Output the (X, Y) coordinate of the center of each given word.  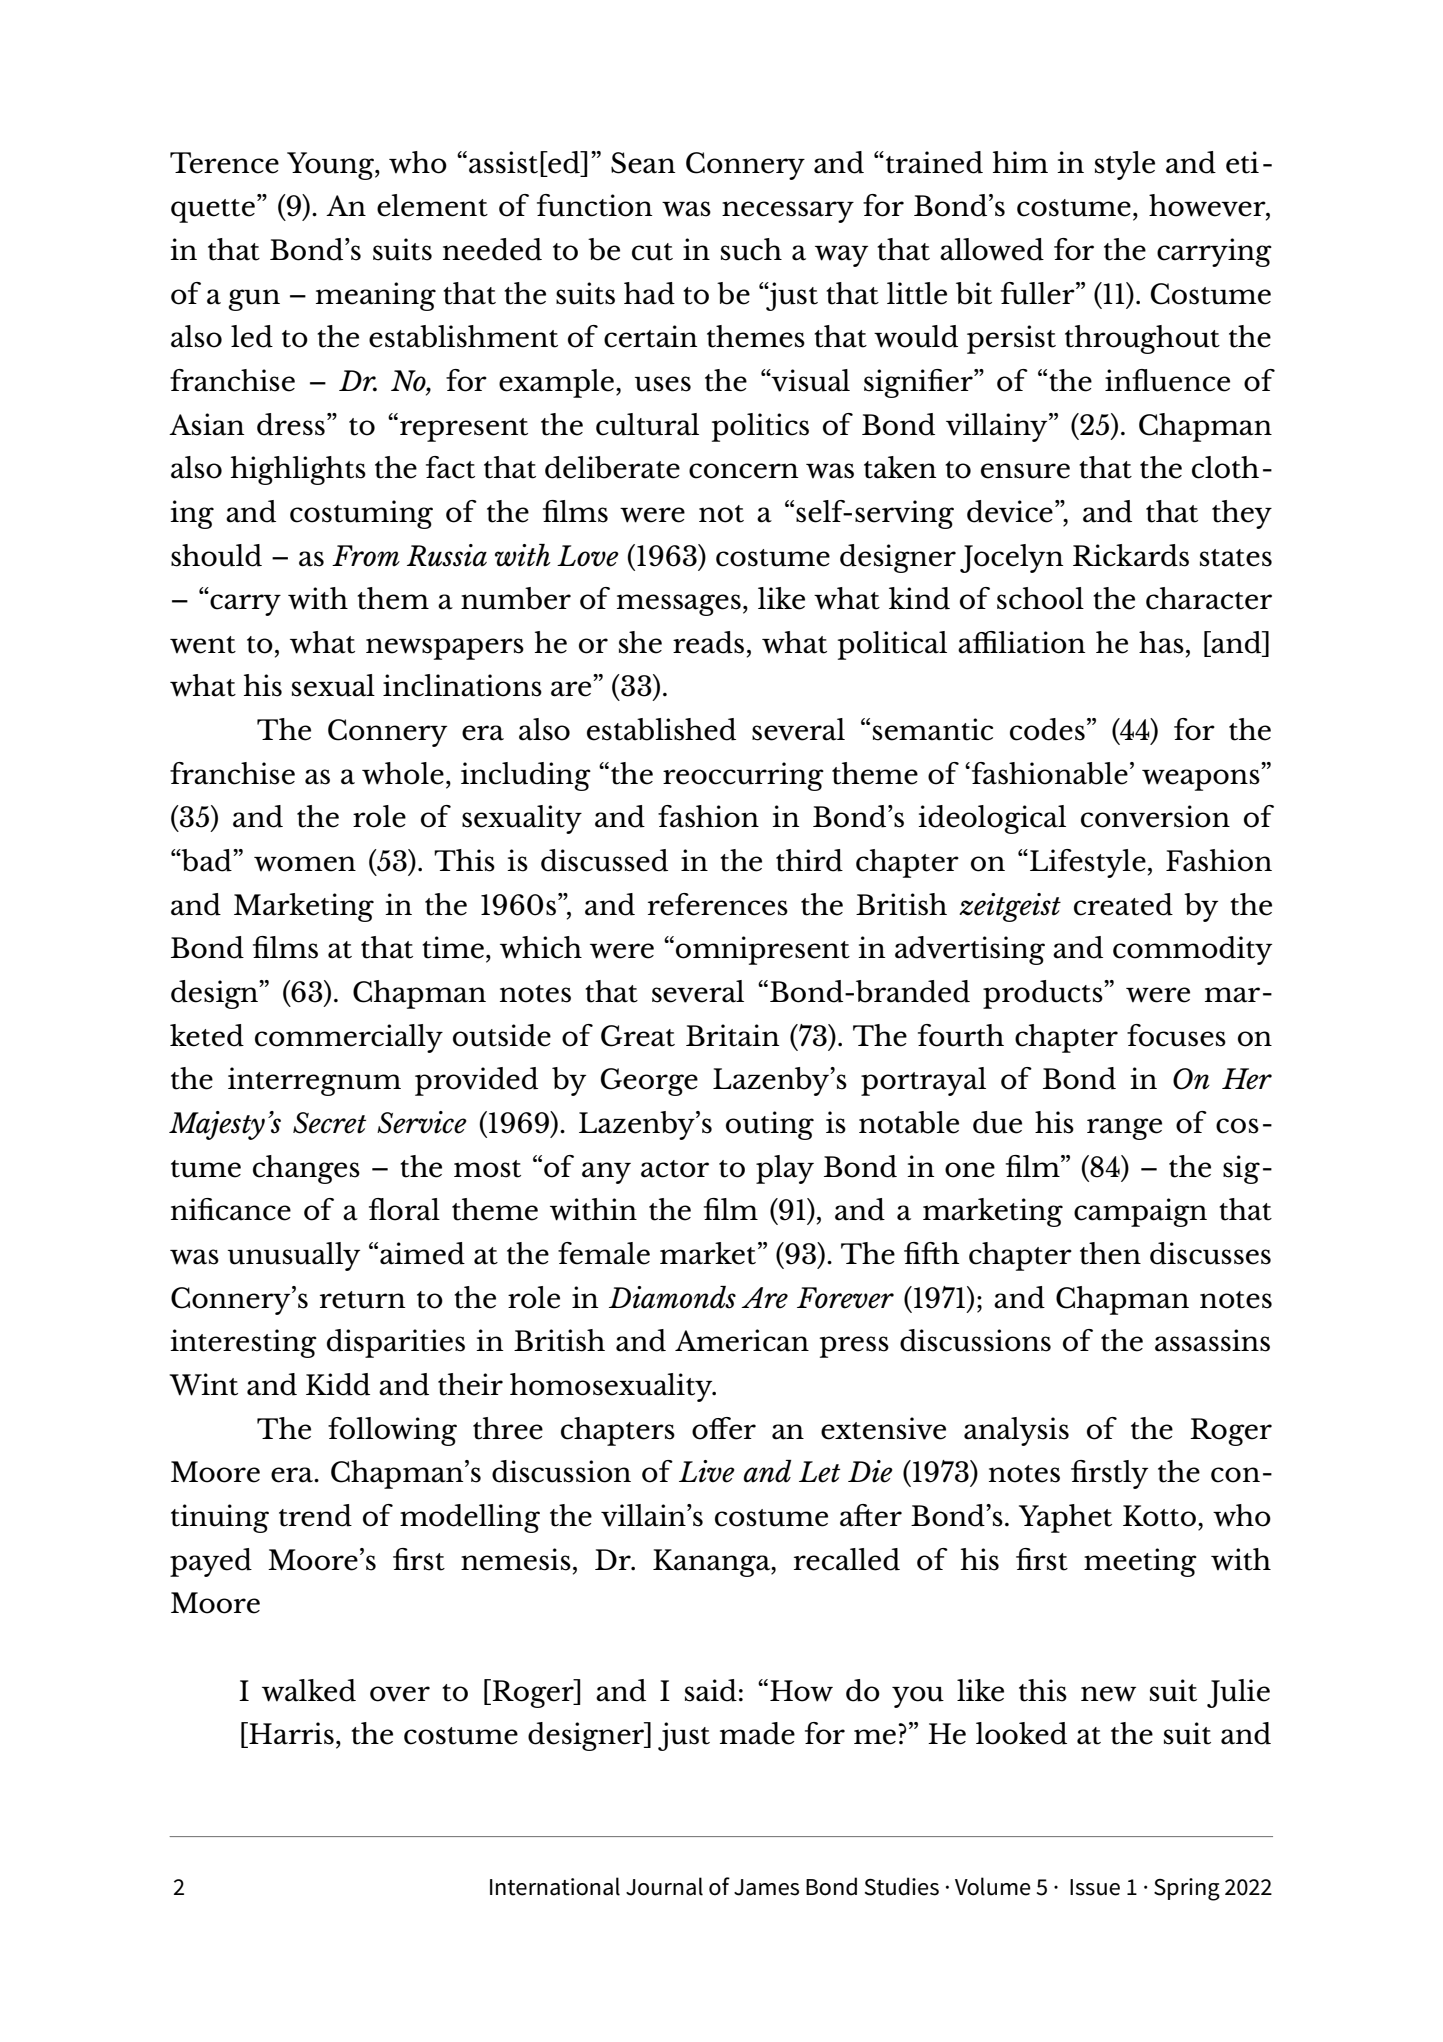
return (362, 1300)
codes (1047, 729)
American (742, 1340)
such (751, 249)
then (1110, 1253)
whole (403, 773)
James (766, 1887)
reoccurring (743, 776)
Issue (1095, 1887)
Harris (290, 1734)
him (1020, 162)
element (432, 205)
